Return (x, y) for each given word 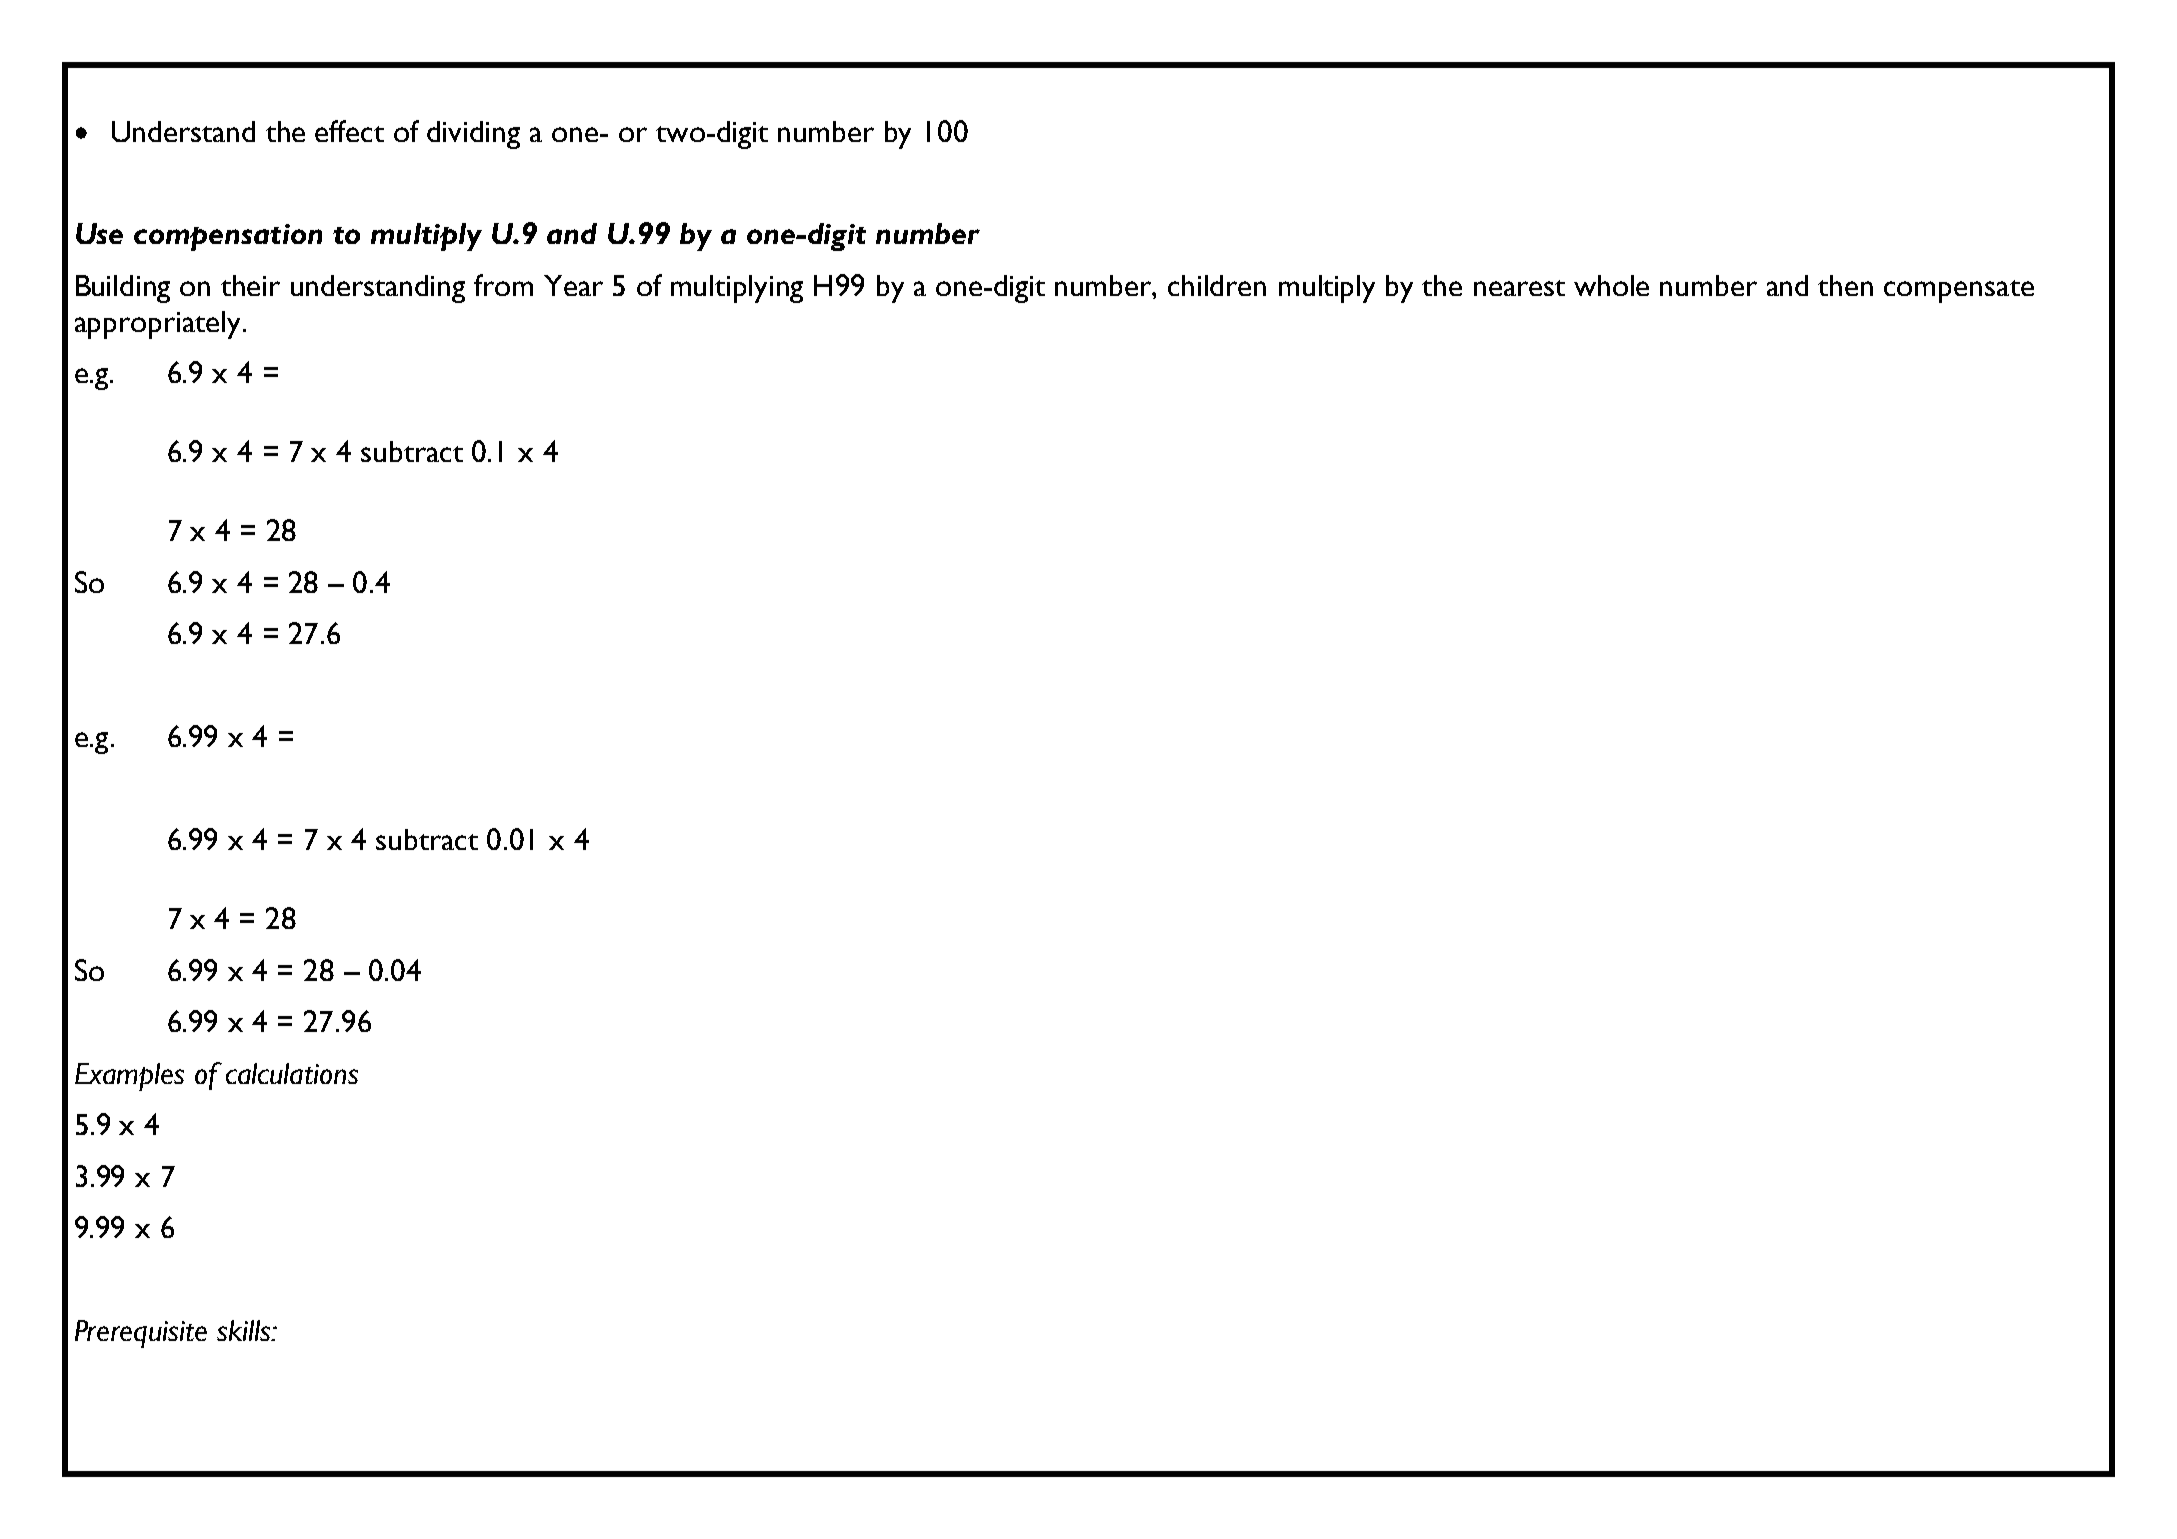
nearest (1519, 288)
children (1217, 285)
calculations (292, 1073)
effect (349, 131)
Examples (129, 1077)
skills (244, 1330)
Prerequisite (141, 1334)
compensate (1959, 291)
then (1845, 285)
